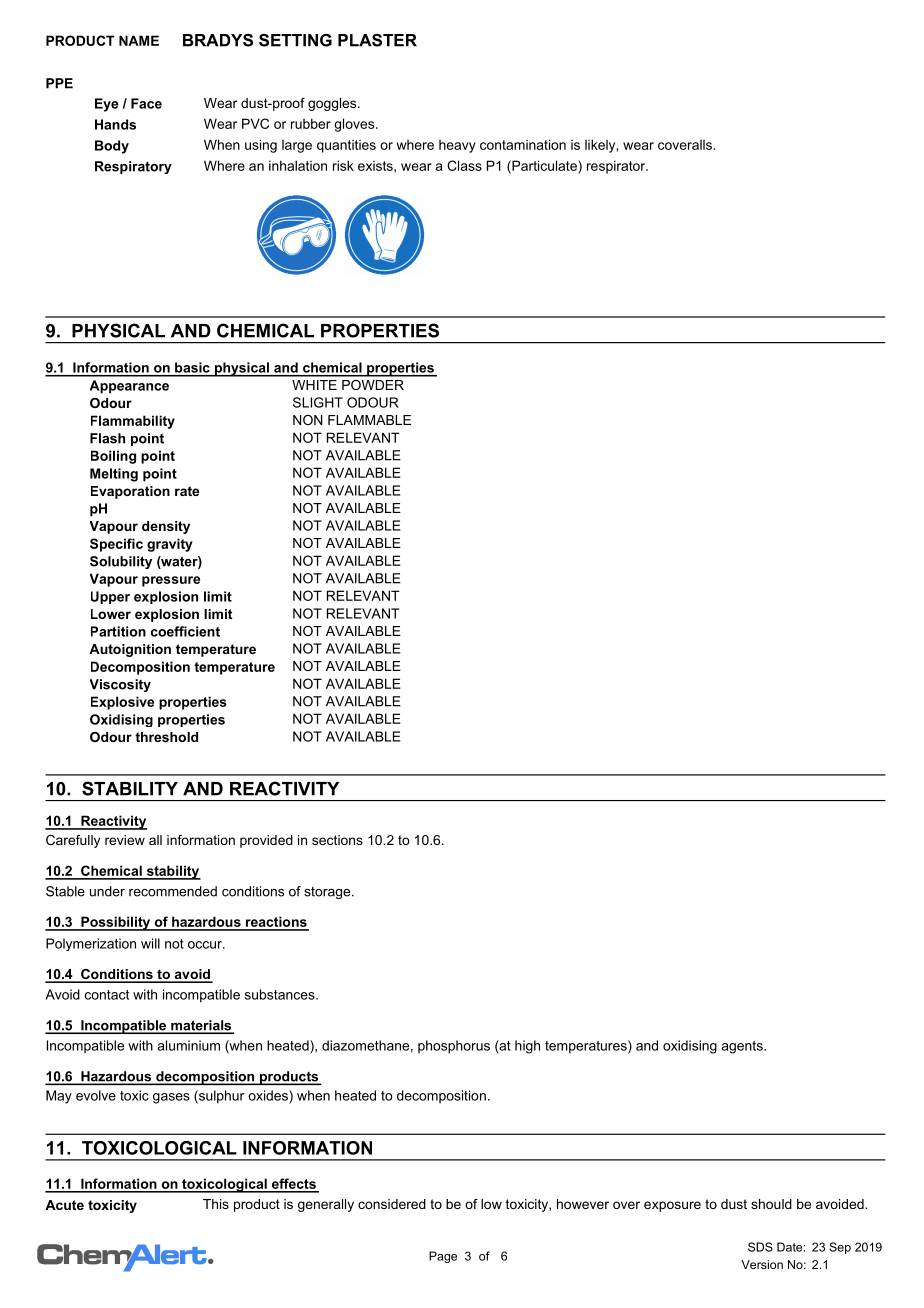  Describe the element at coordinates (146, 103) in the screenshot. I see `Face` at that location.
